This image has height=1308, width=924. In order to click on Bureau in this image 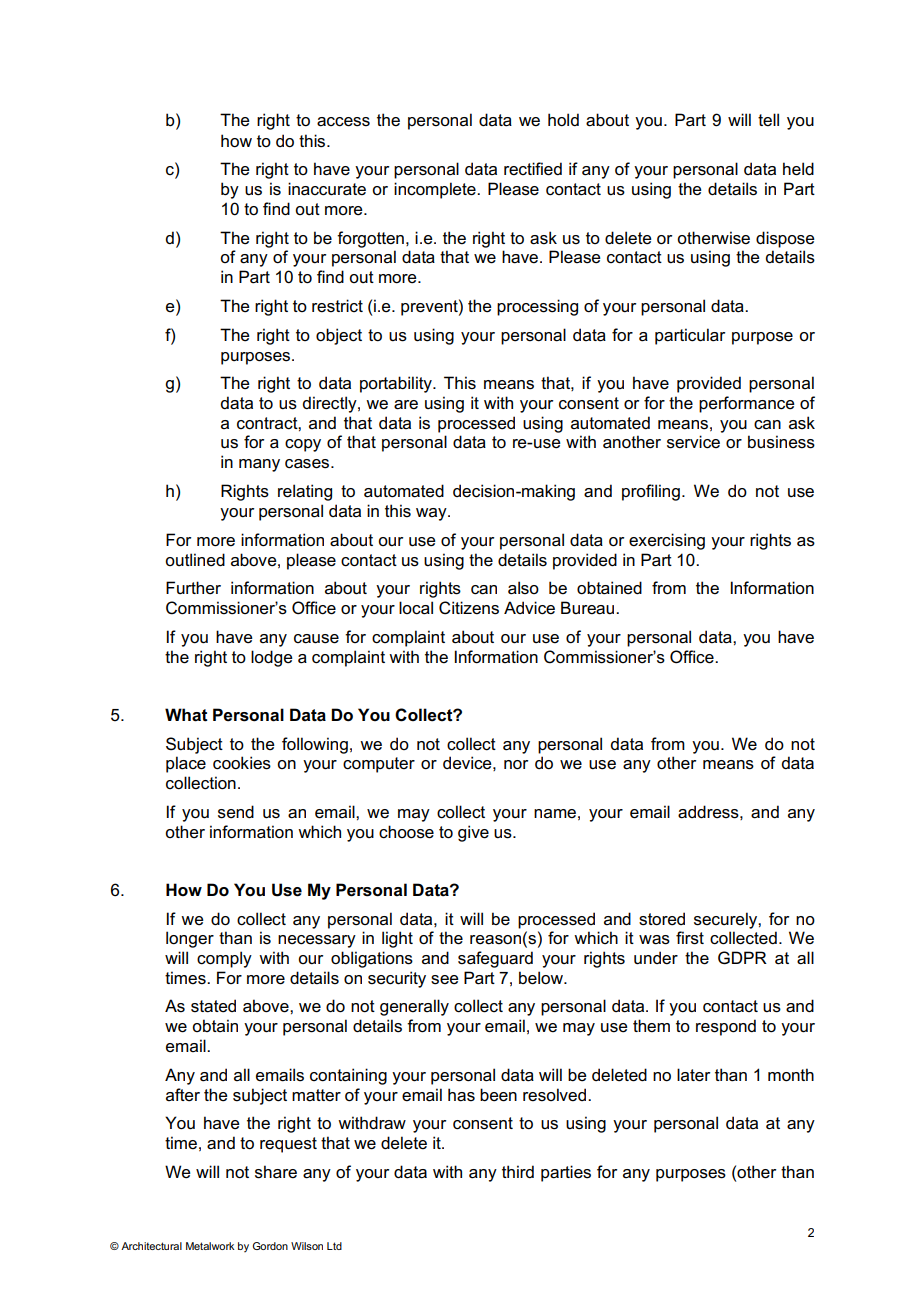, I will do `click(589, 608)`.
